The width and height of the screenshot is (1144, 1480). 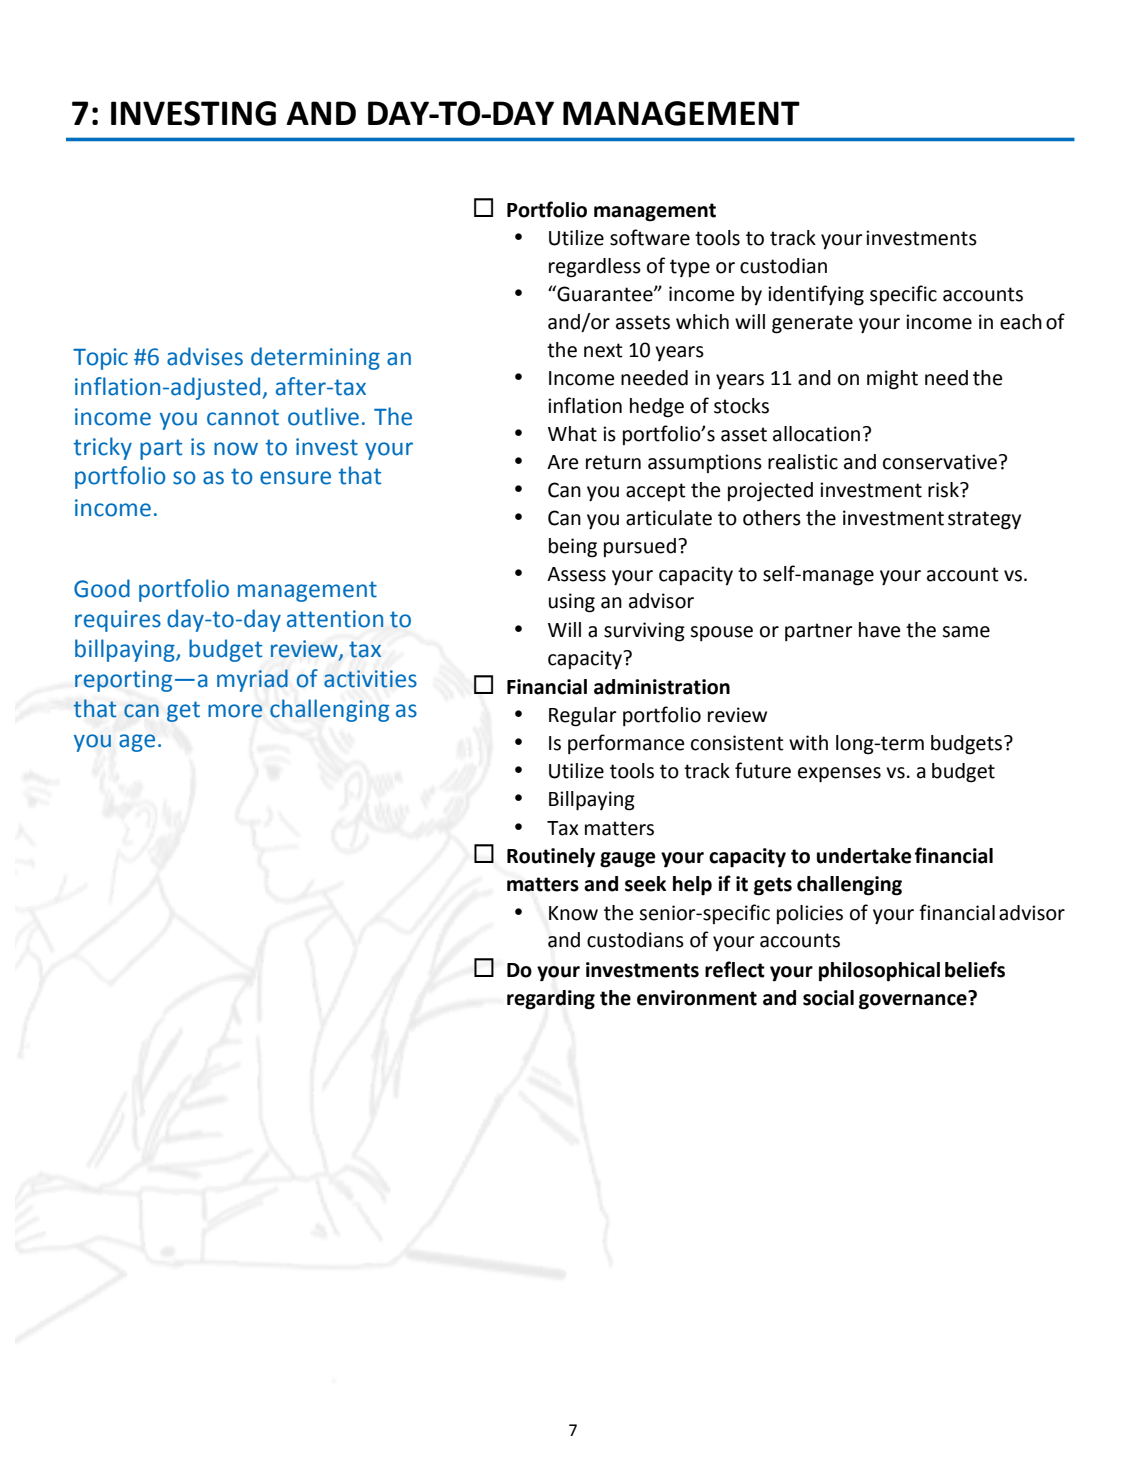 What do you see at coordinates (118, 621) in the screenshot?
I see `requires` at bounding box center [118, 621].
